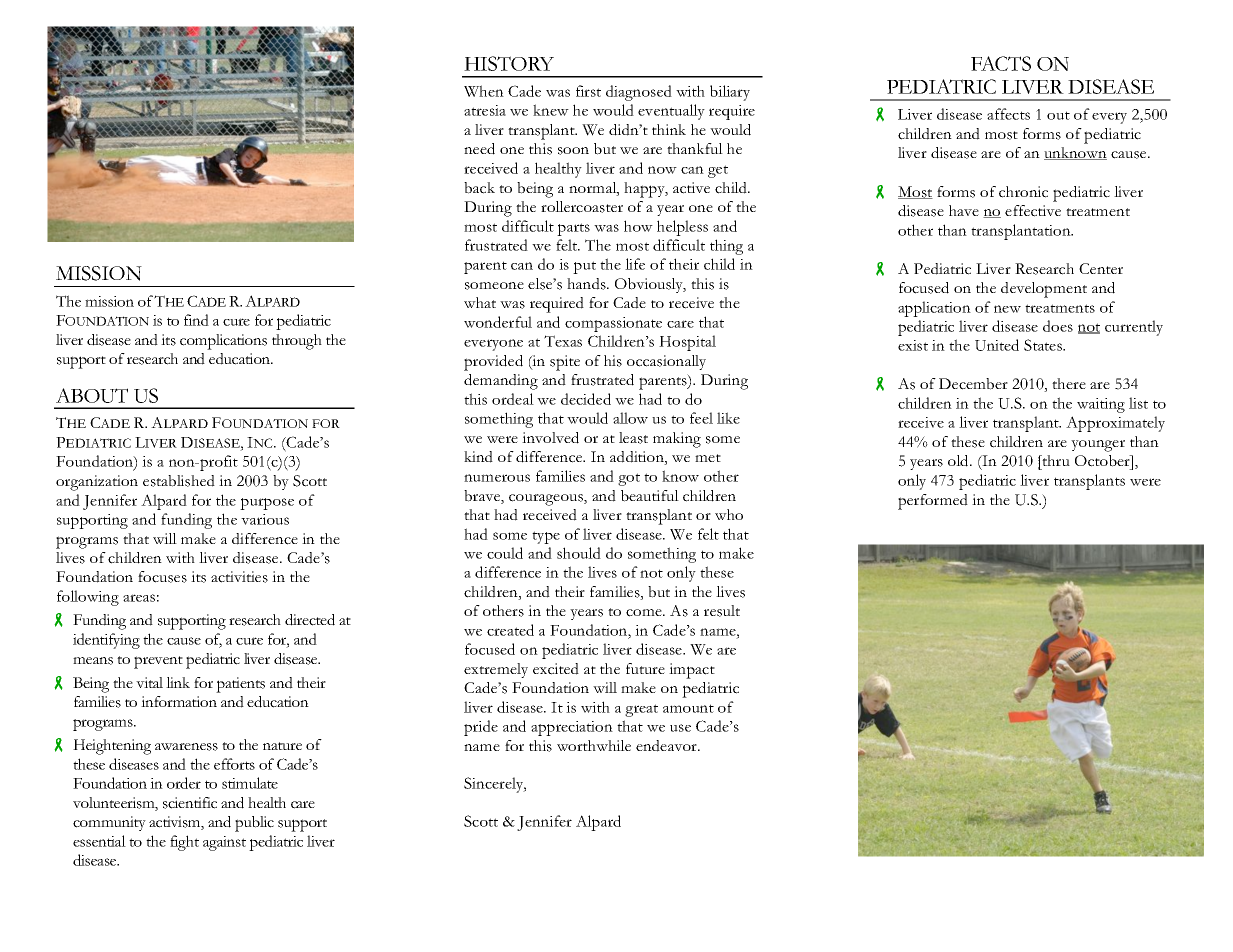 The image size is (1233, 952). I want to click on activities, so click(239, 577).
